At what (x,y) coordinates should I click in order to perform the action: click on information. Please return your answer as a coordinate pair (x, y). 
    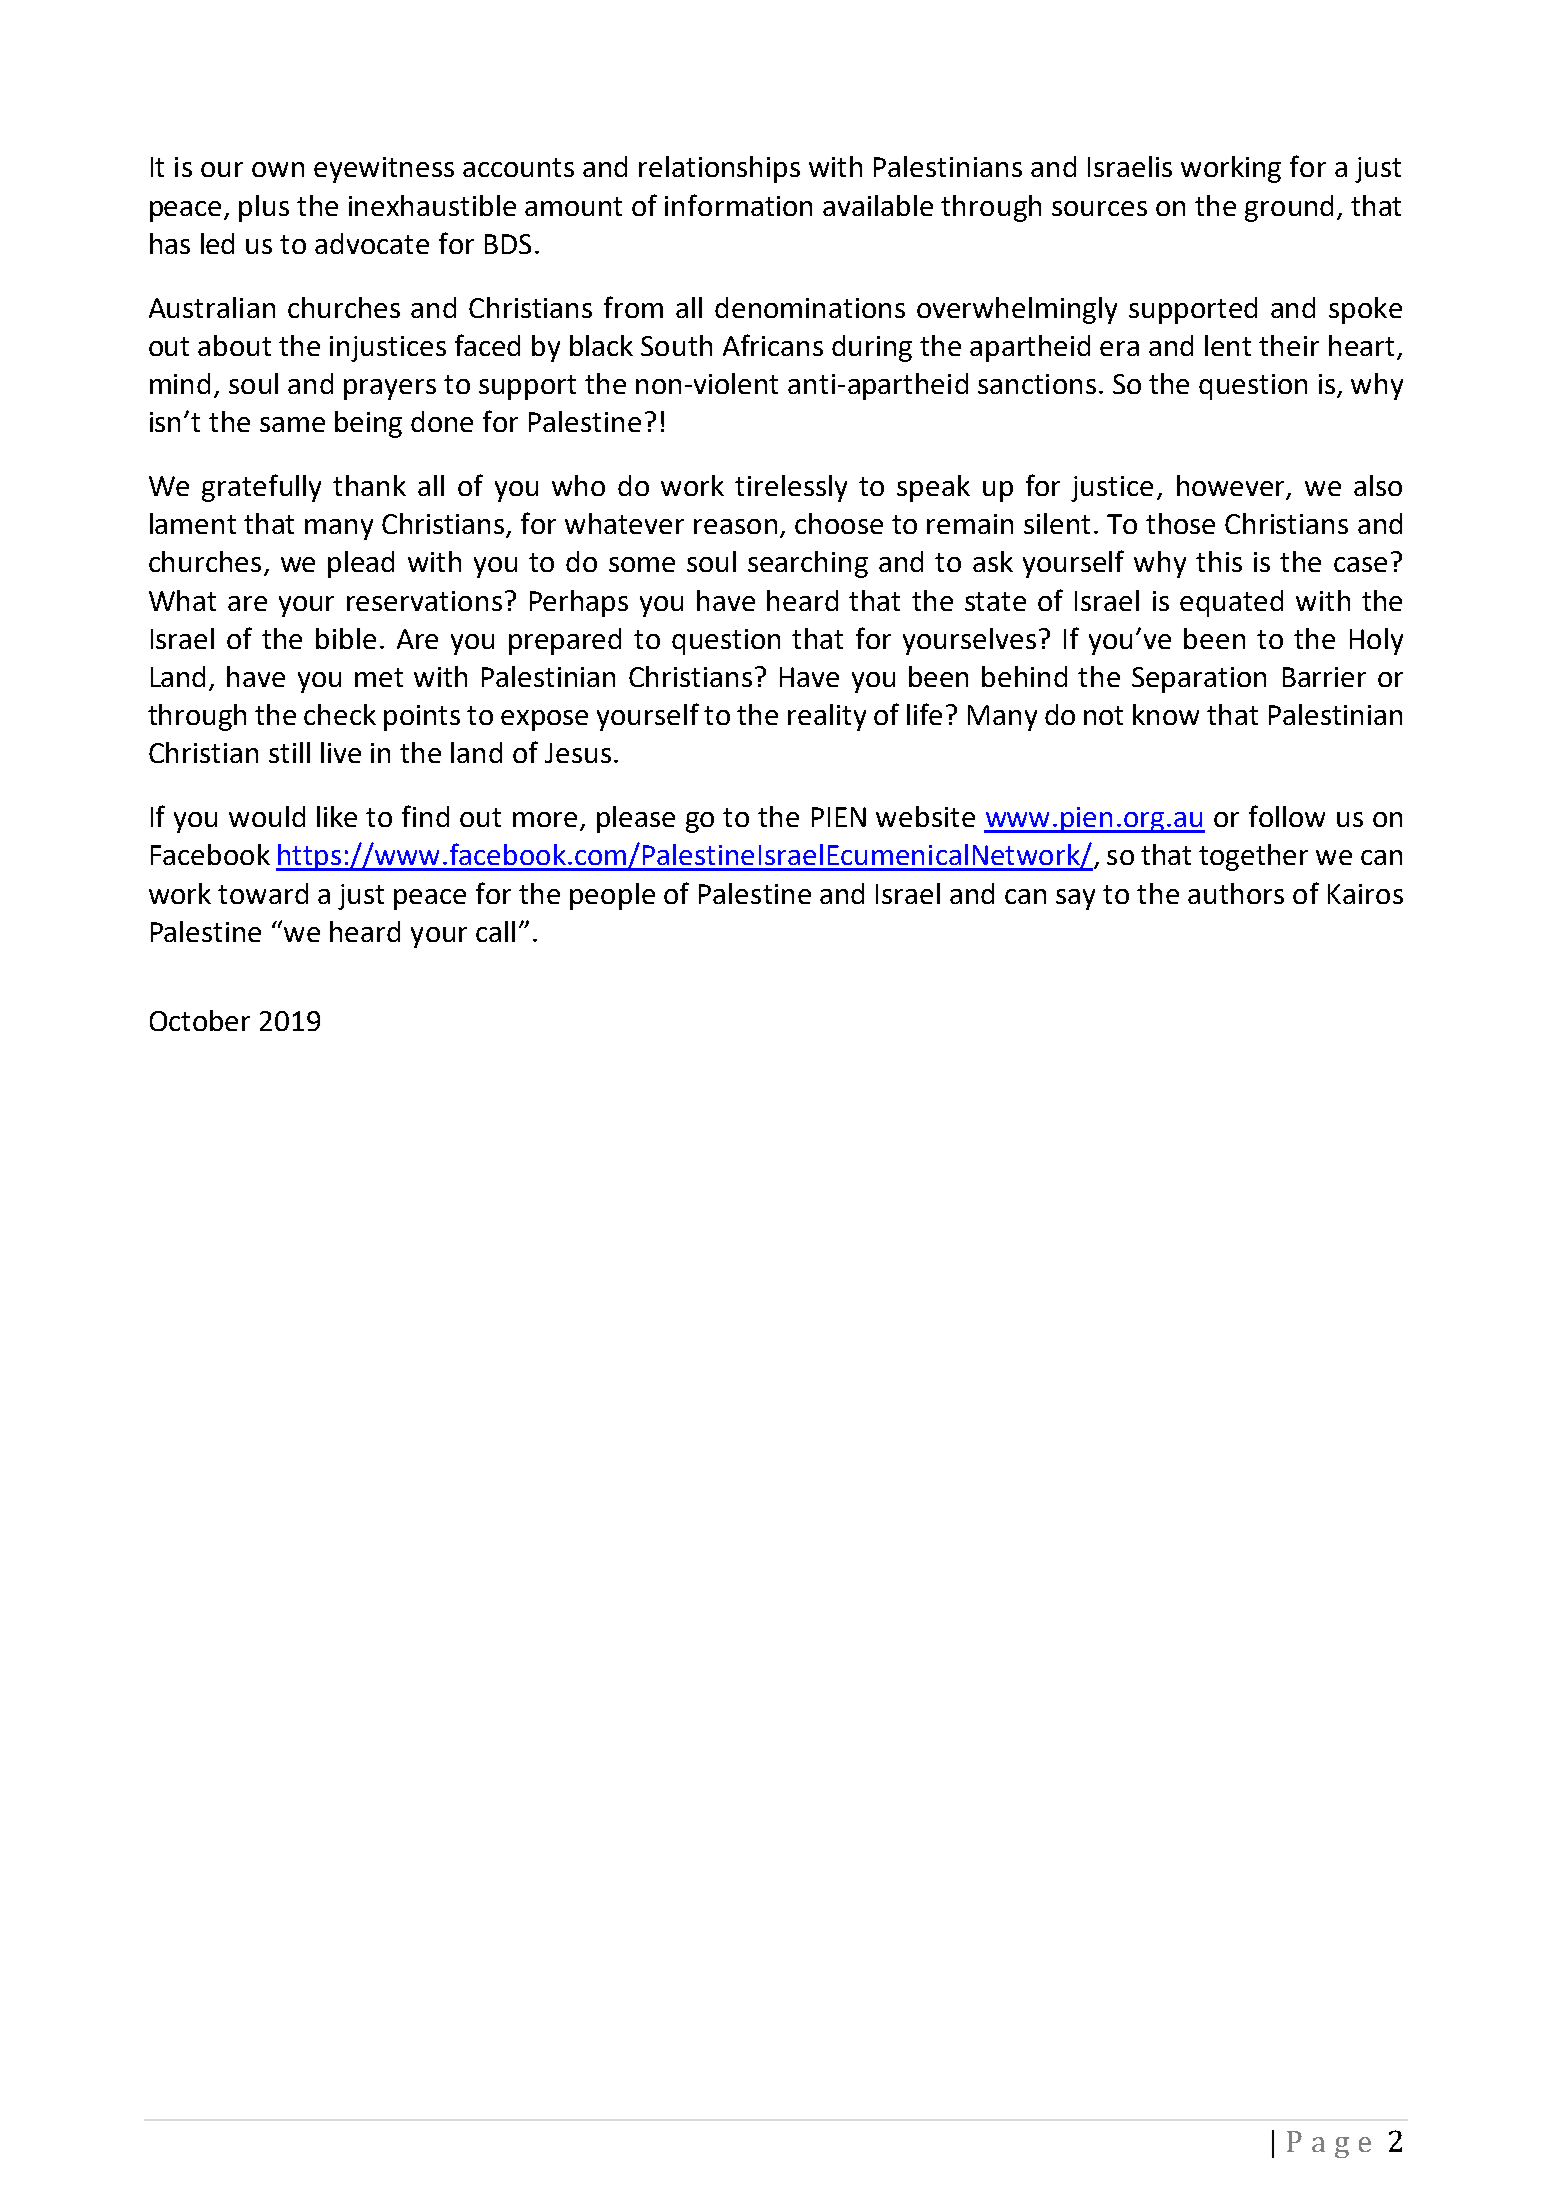
    Looking at the image, I should click on (738, 205).
